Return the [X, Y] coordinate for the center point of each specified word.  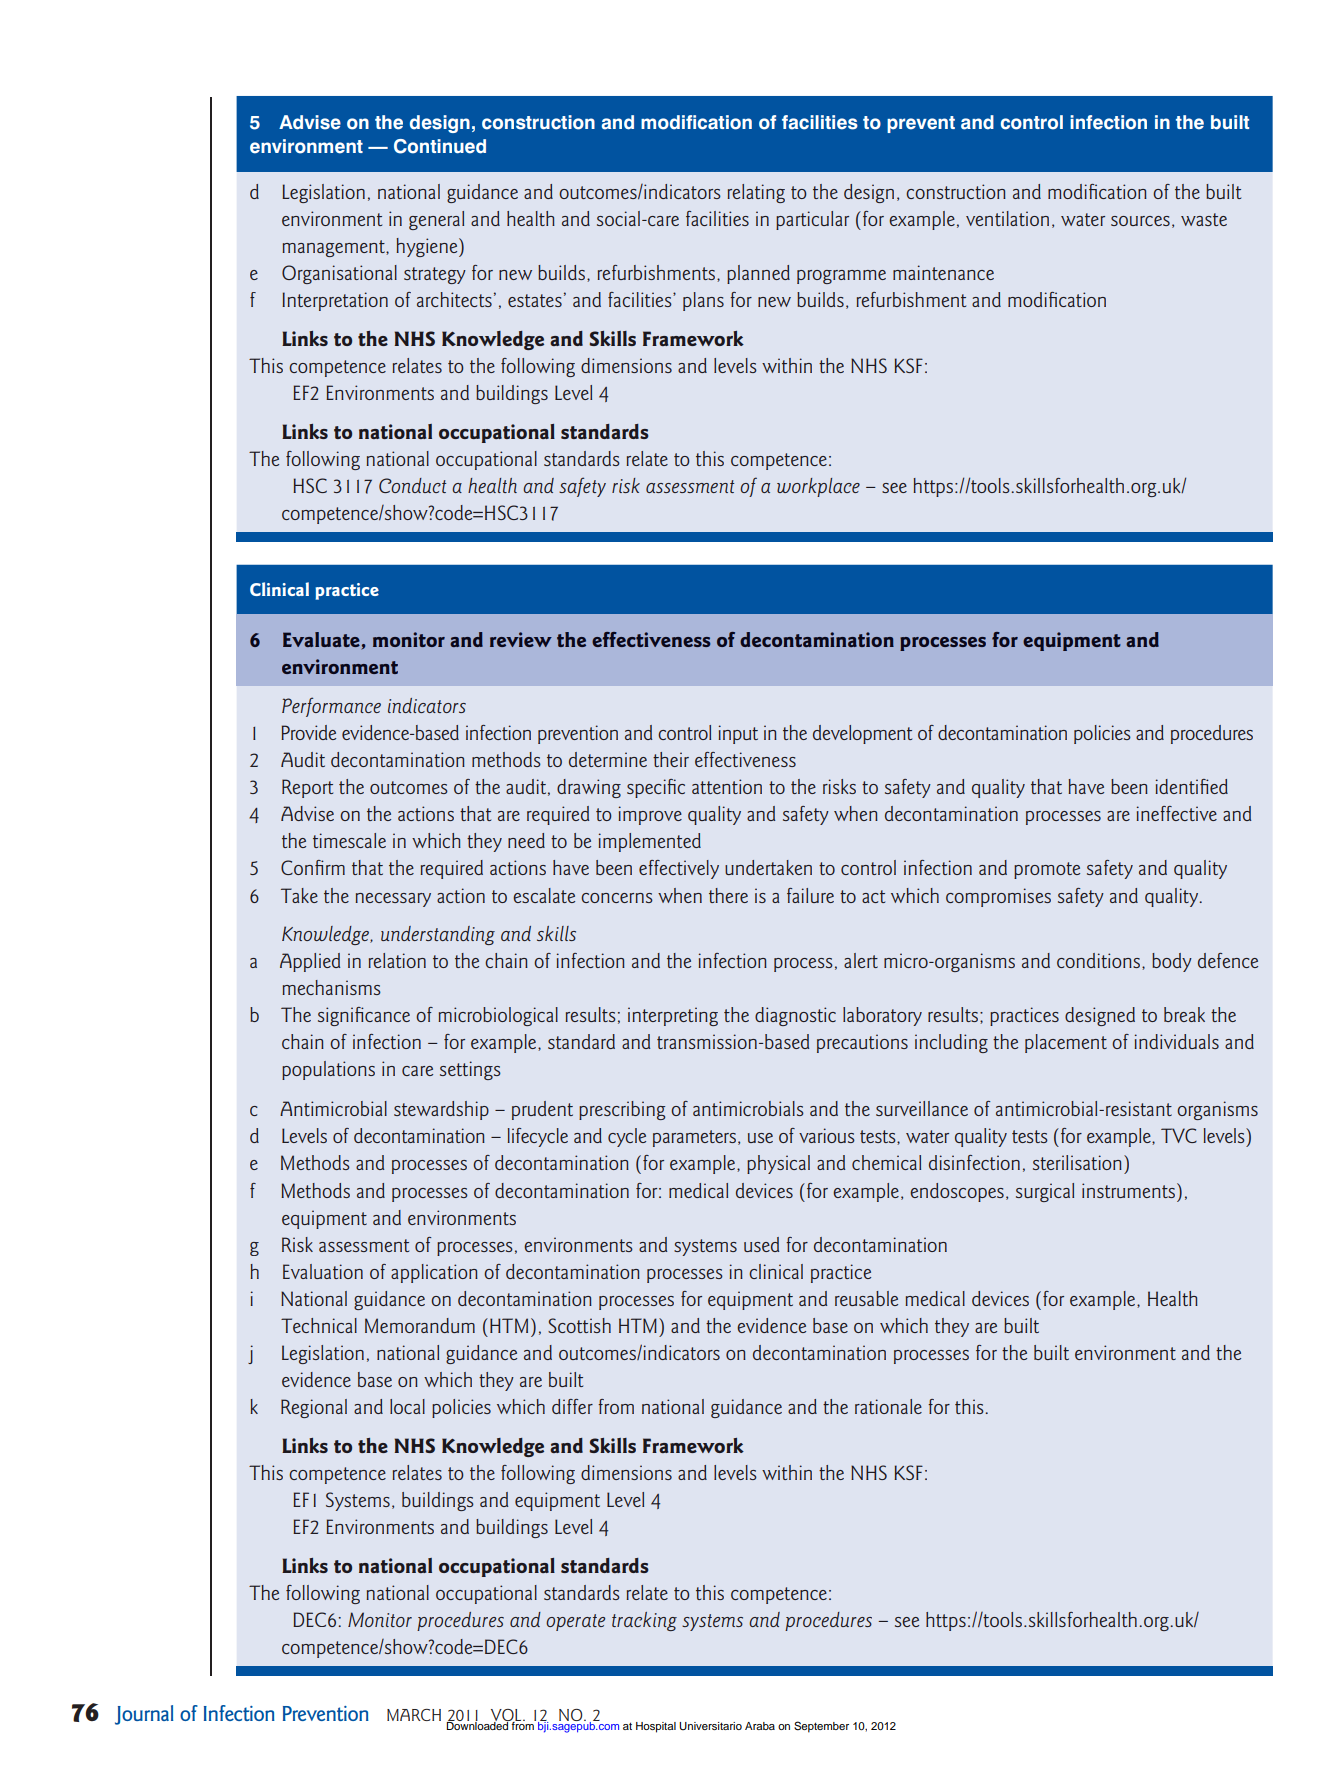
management [334, 248]
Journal [144, 1715]
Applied [310, 962]
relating [756, 193]
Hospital [656, 1727]
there [728, 895]
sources [1140, 221]
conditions [1100, 961]
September [821, 1727]
